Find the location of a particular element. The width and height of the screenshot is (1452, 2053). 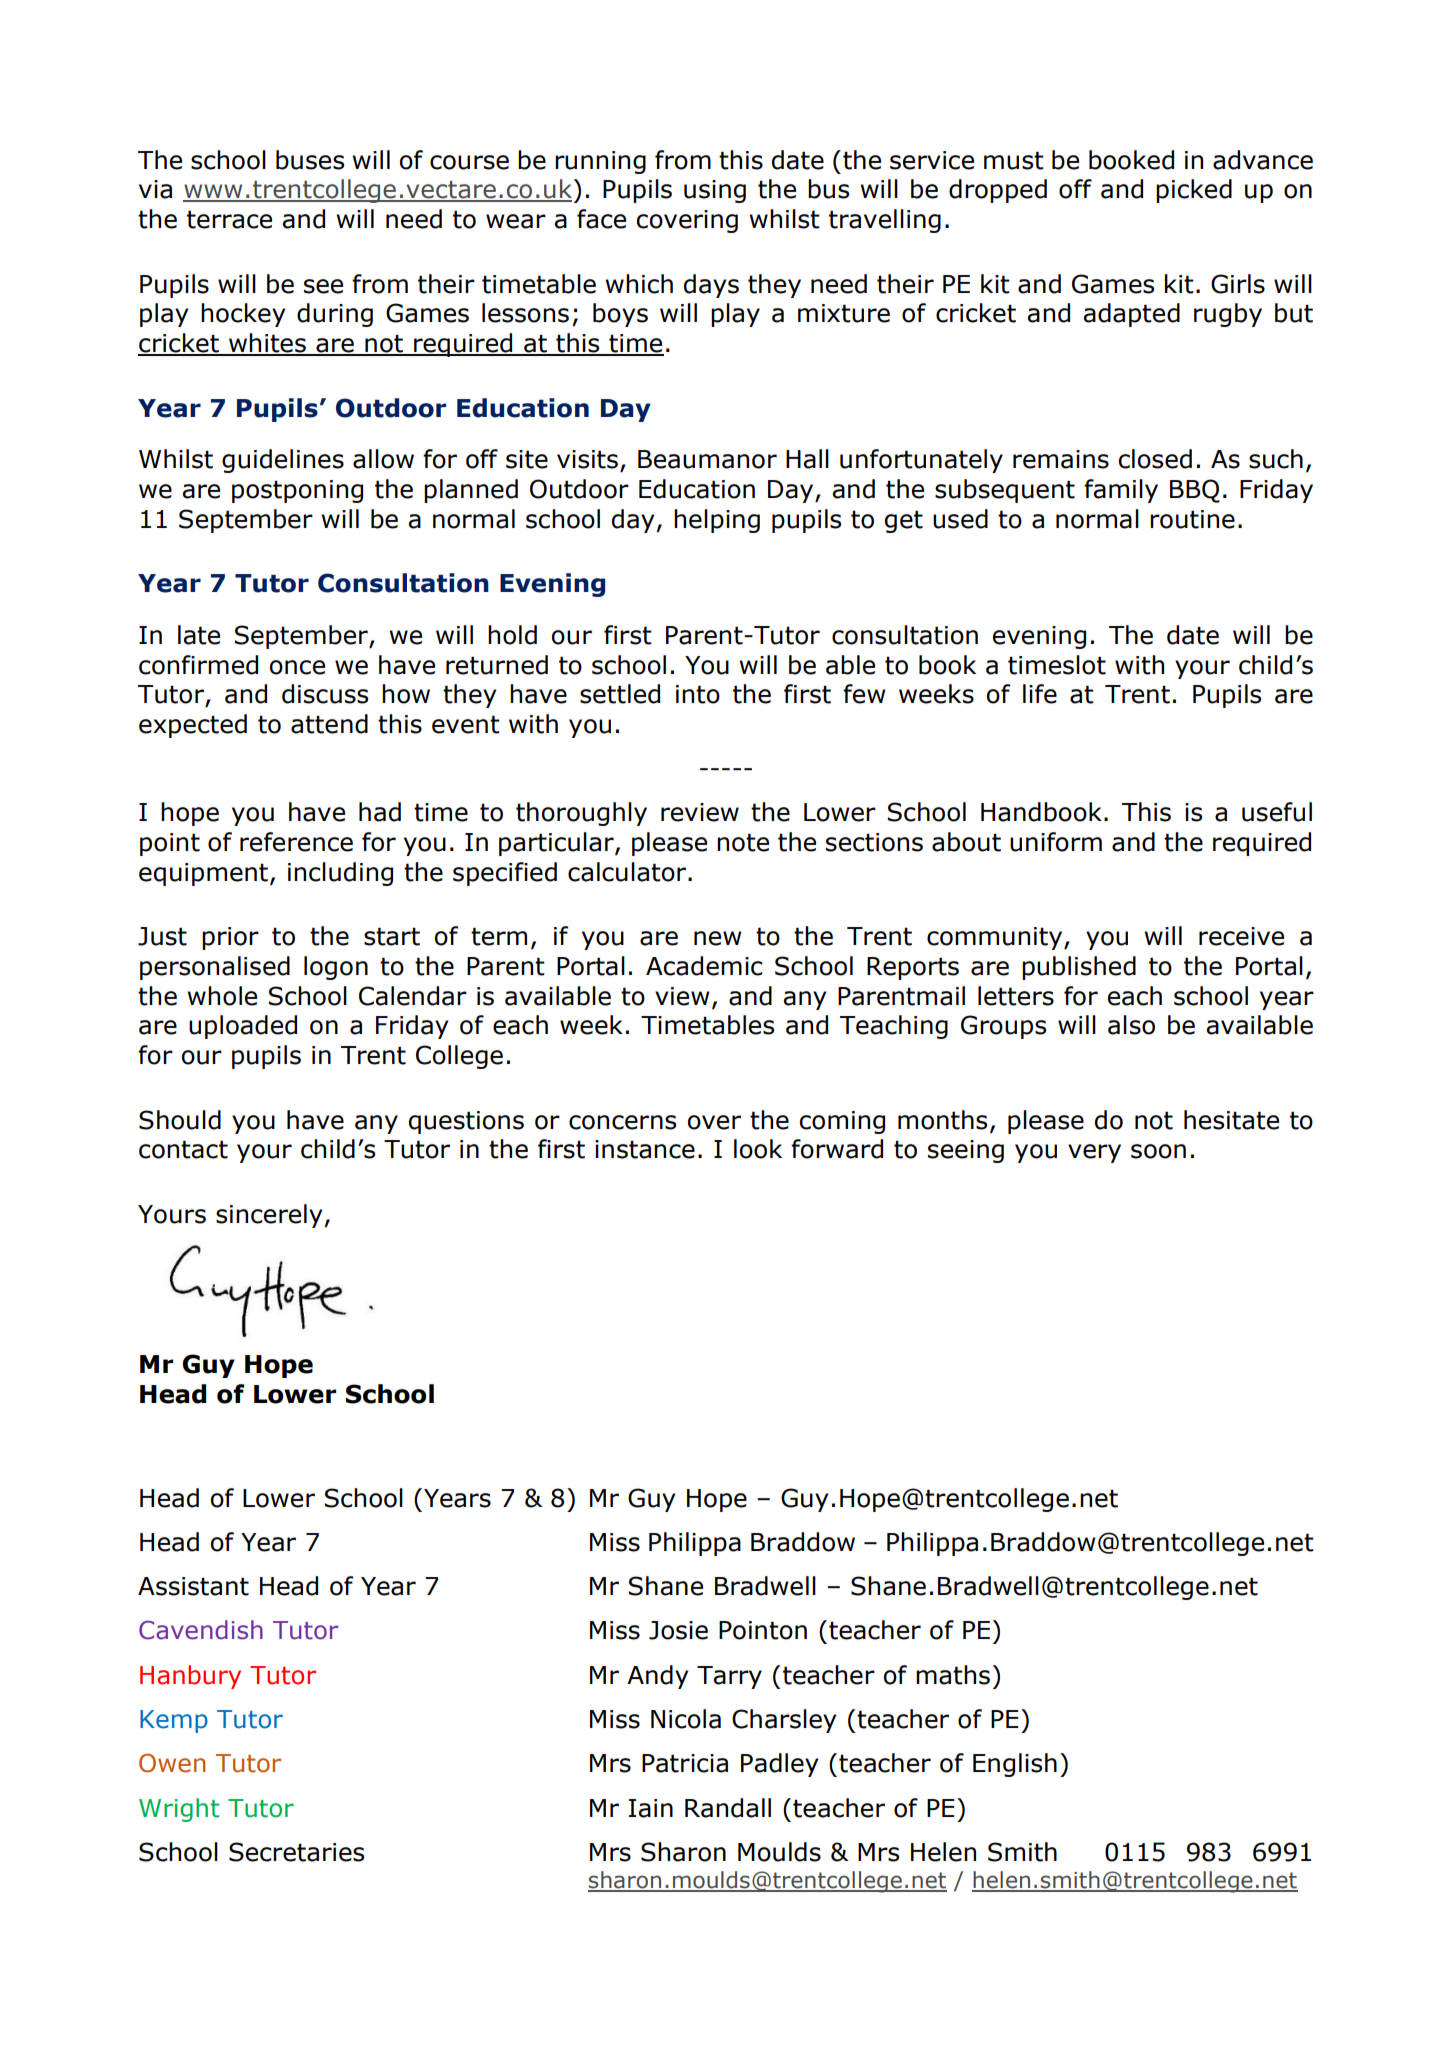

using is located at coordinates (715, 191).
